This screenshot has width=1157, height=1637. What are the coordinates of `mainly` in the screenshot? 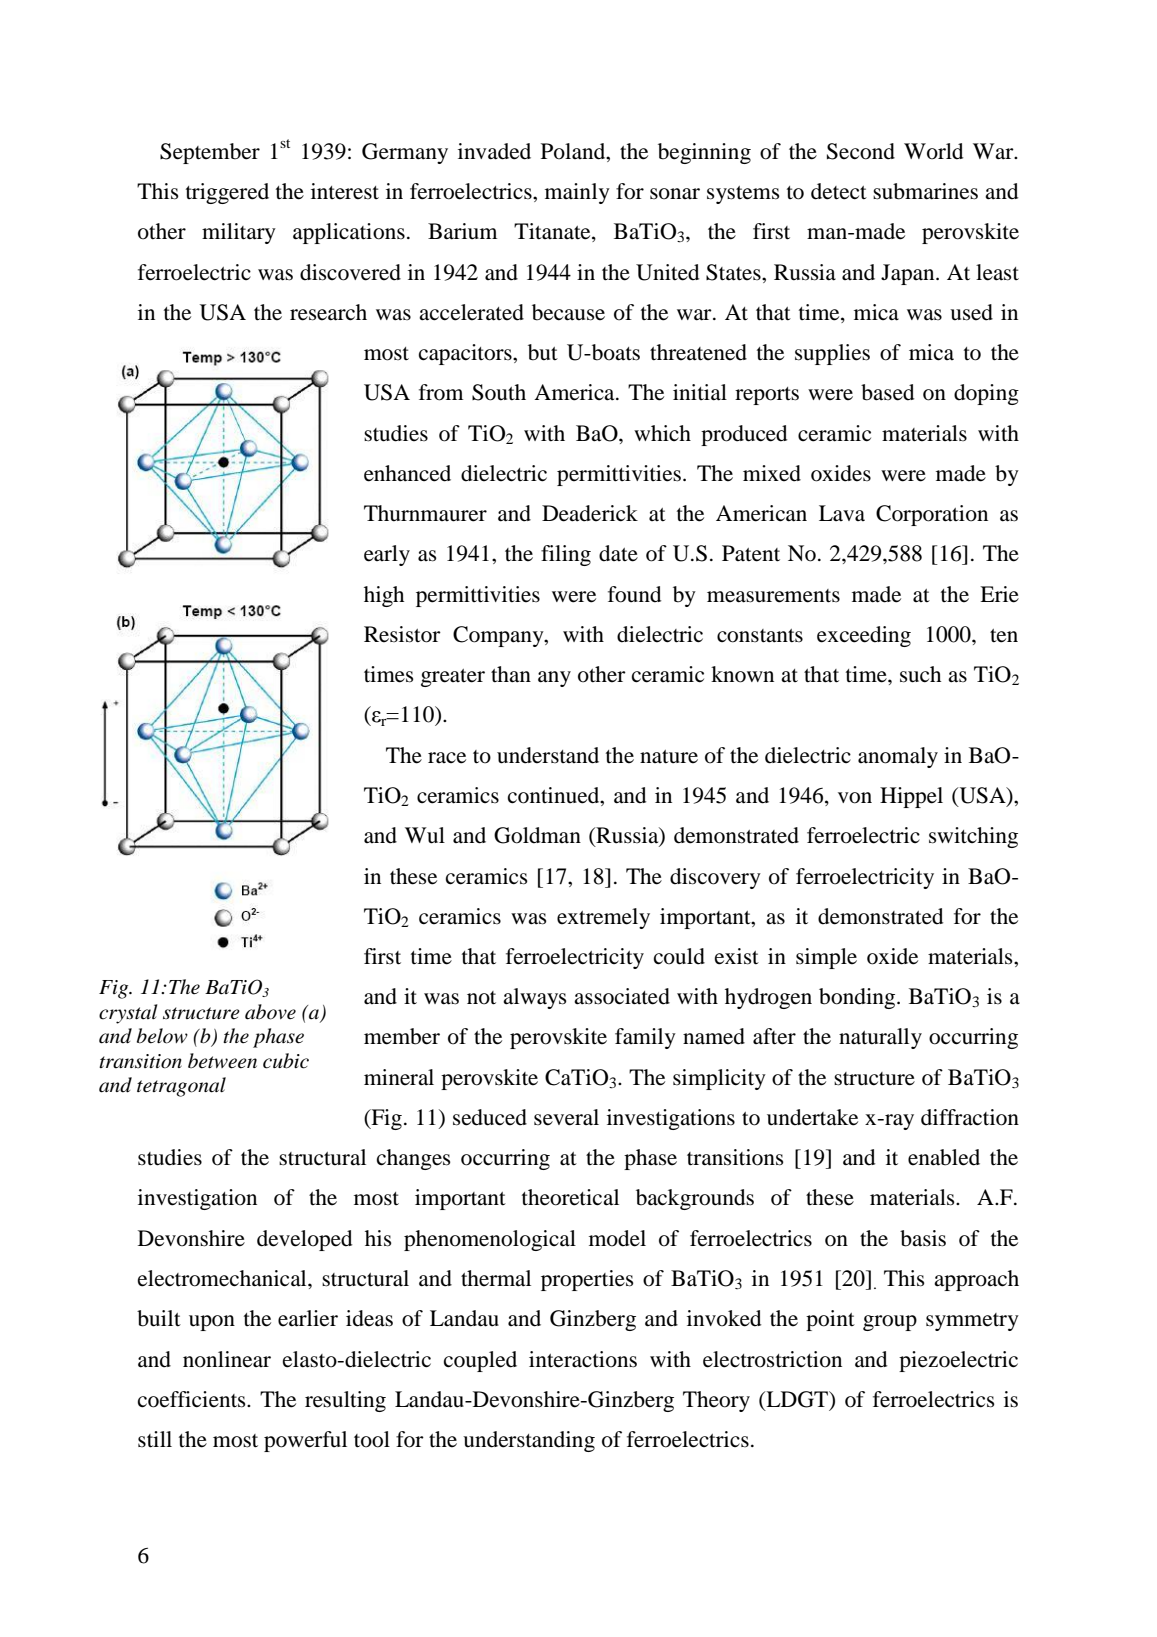 It's located at (577, 193).
